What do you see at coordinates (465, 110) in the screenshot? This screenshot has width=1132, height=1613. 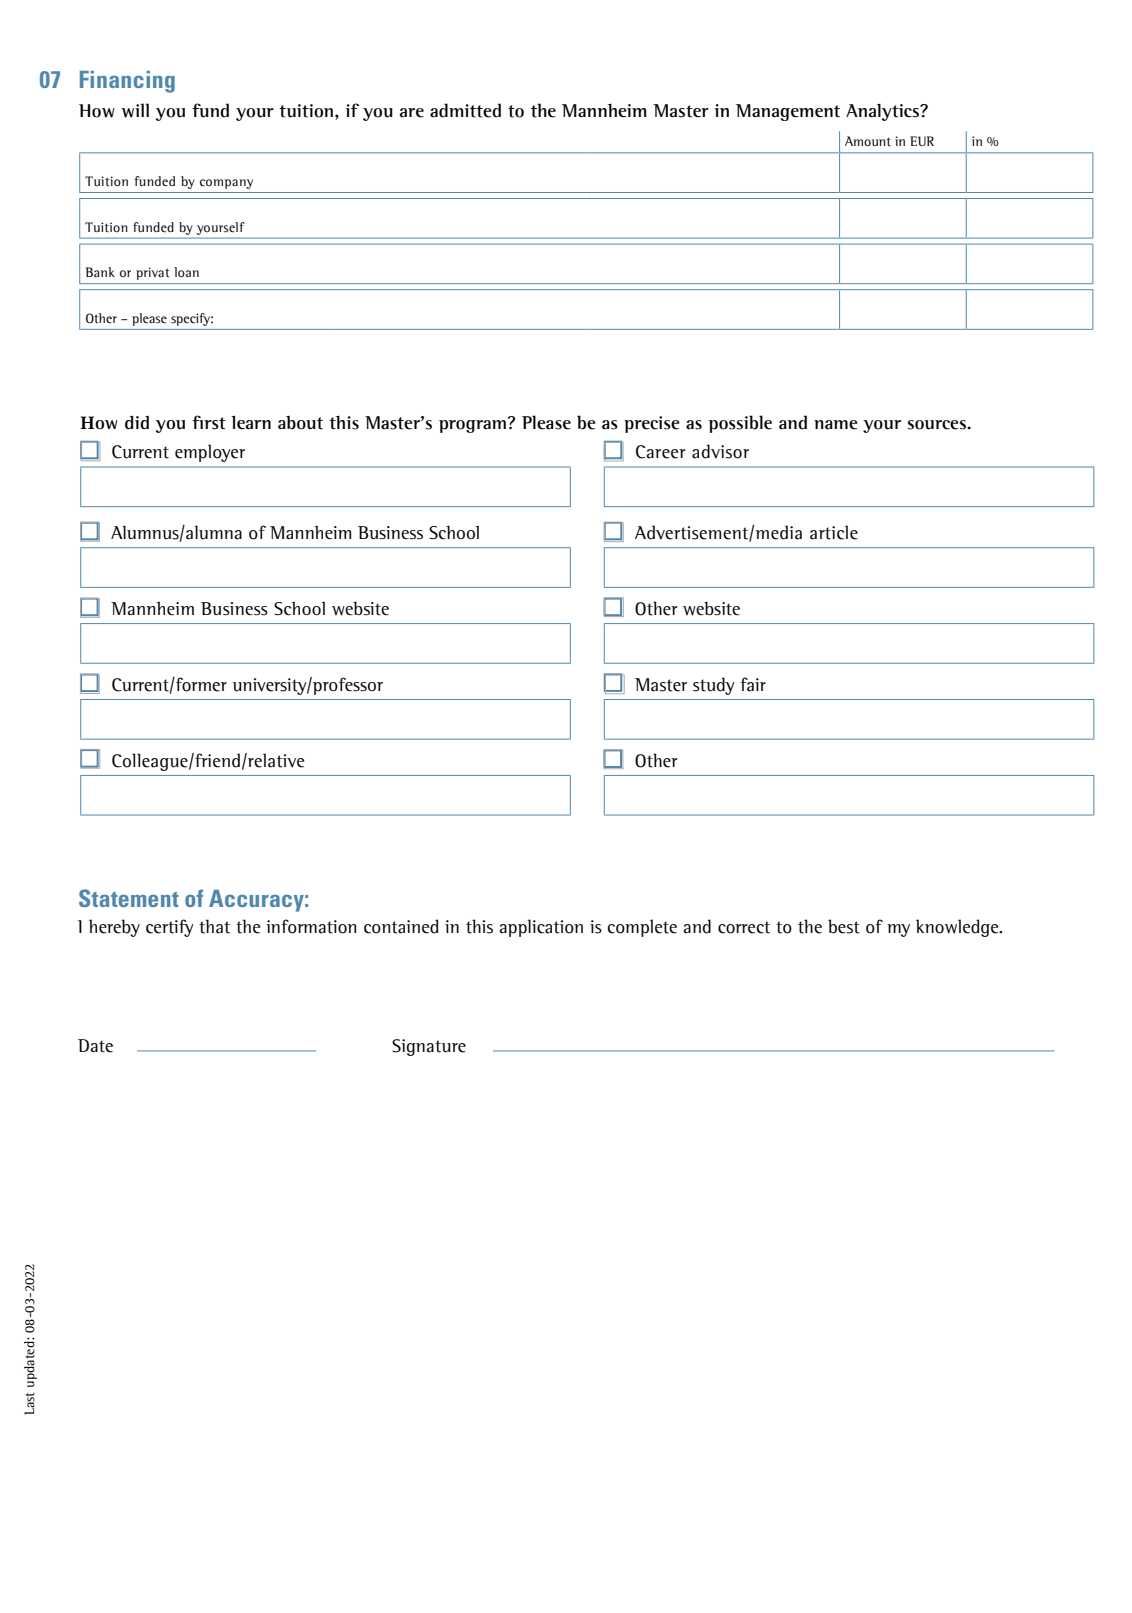 I see `admitted` at bounding box center [465, 110].
